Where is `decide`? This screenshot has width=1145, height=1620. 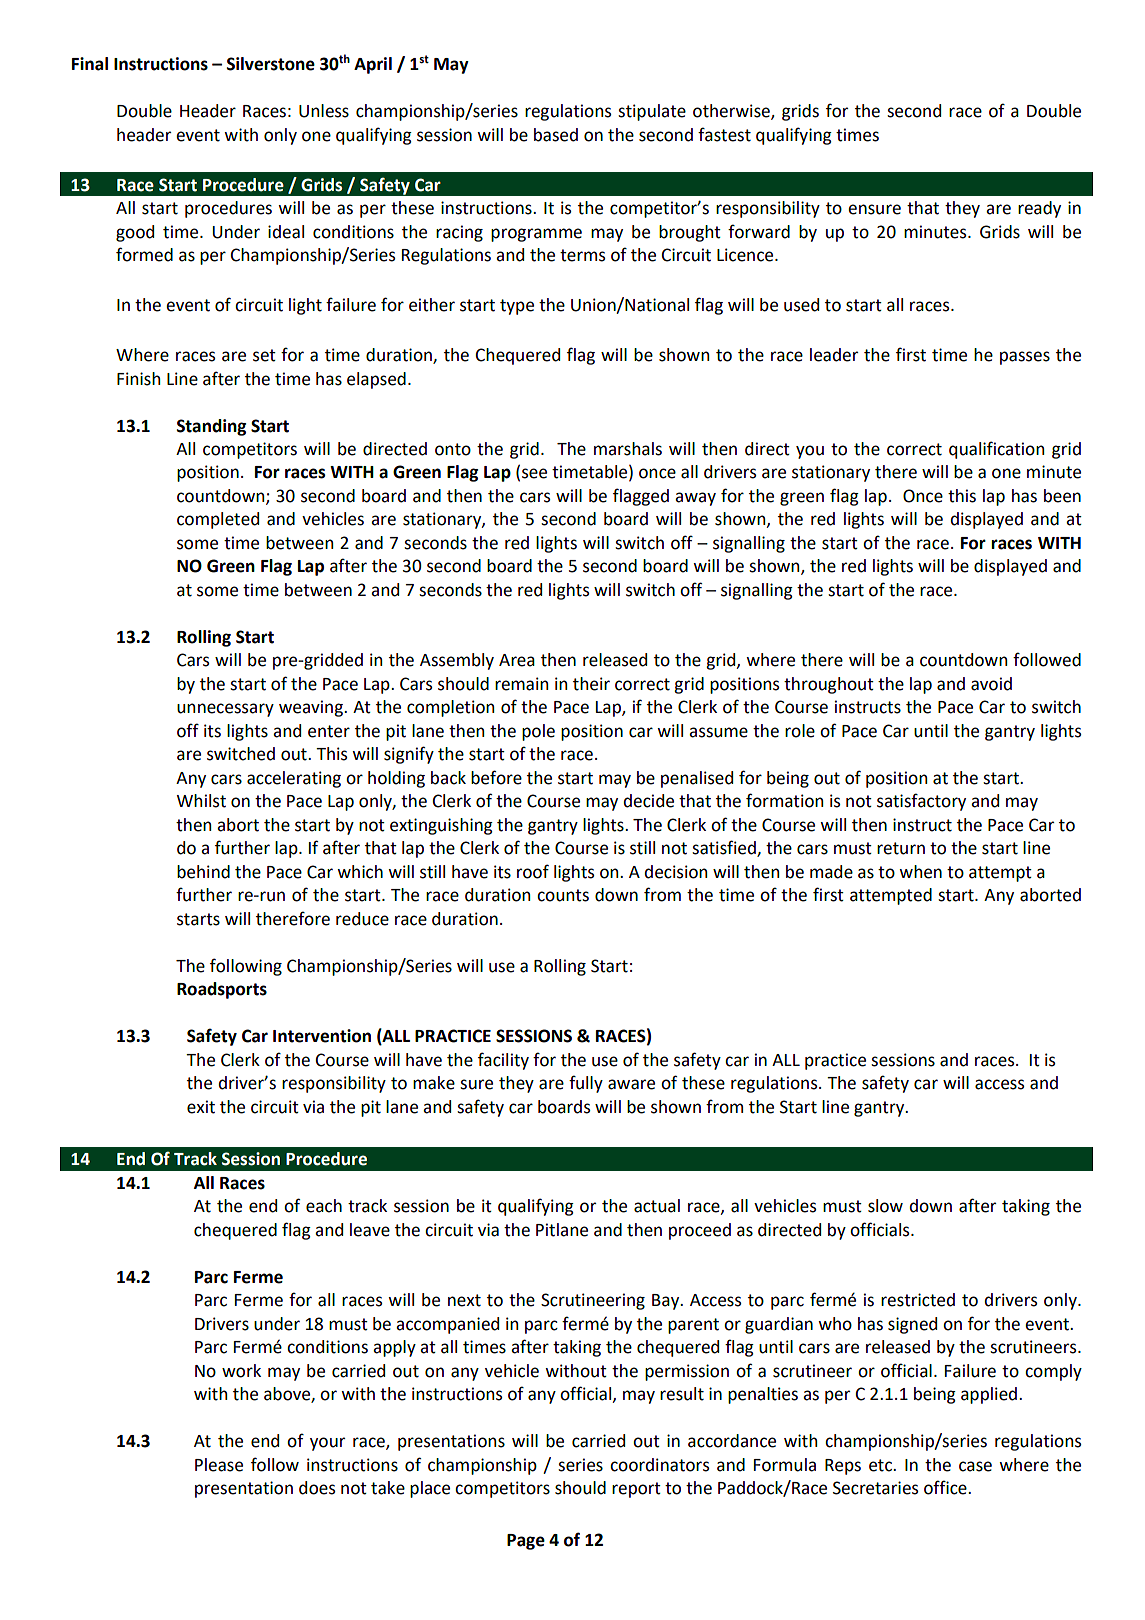 decide is located at coordinates (648, 801).
